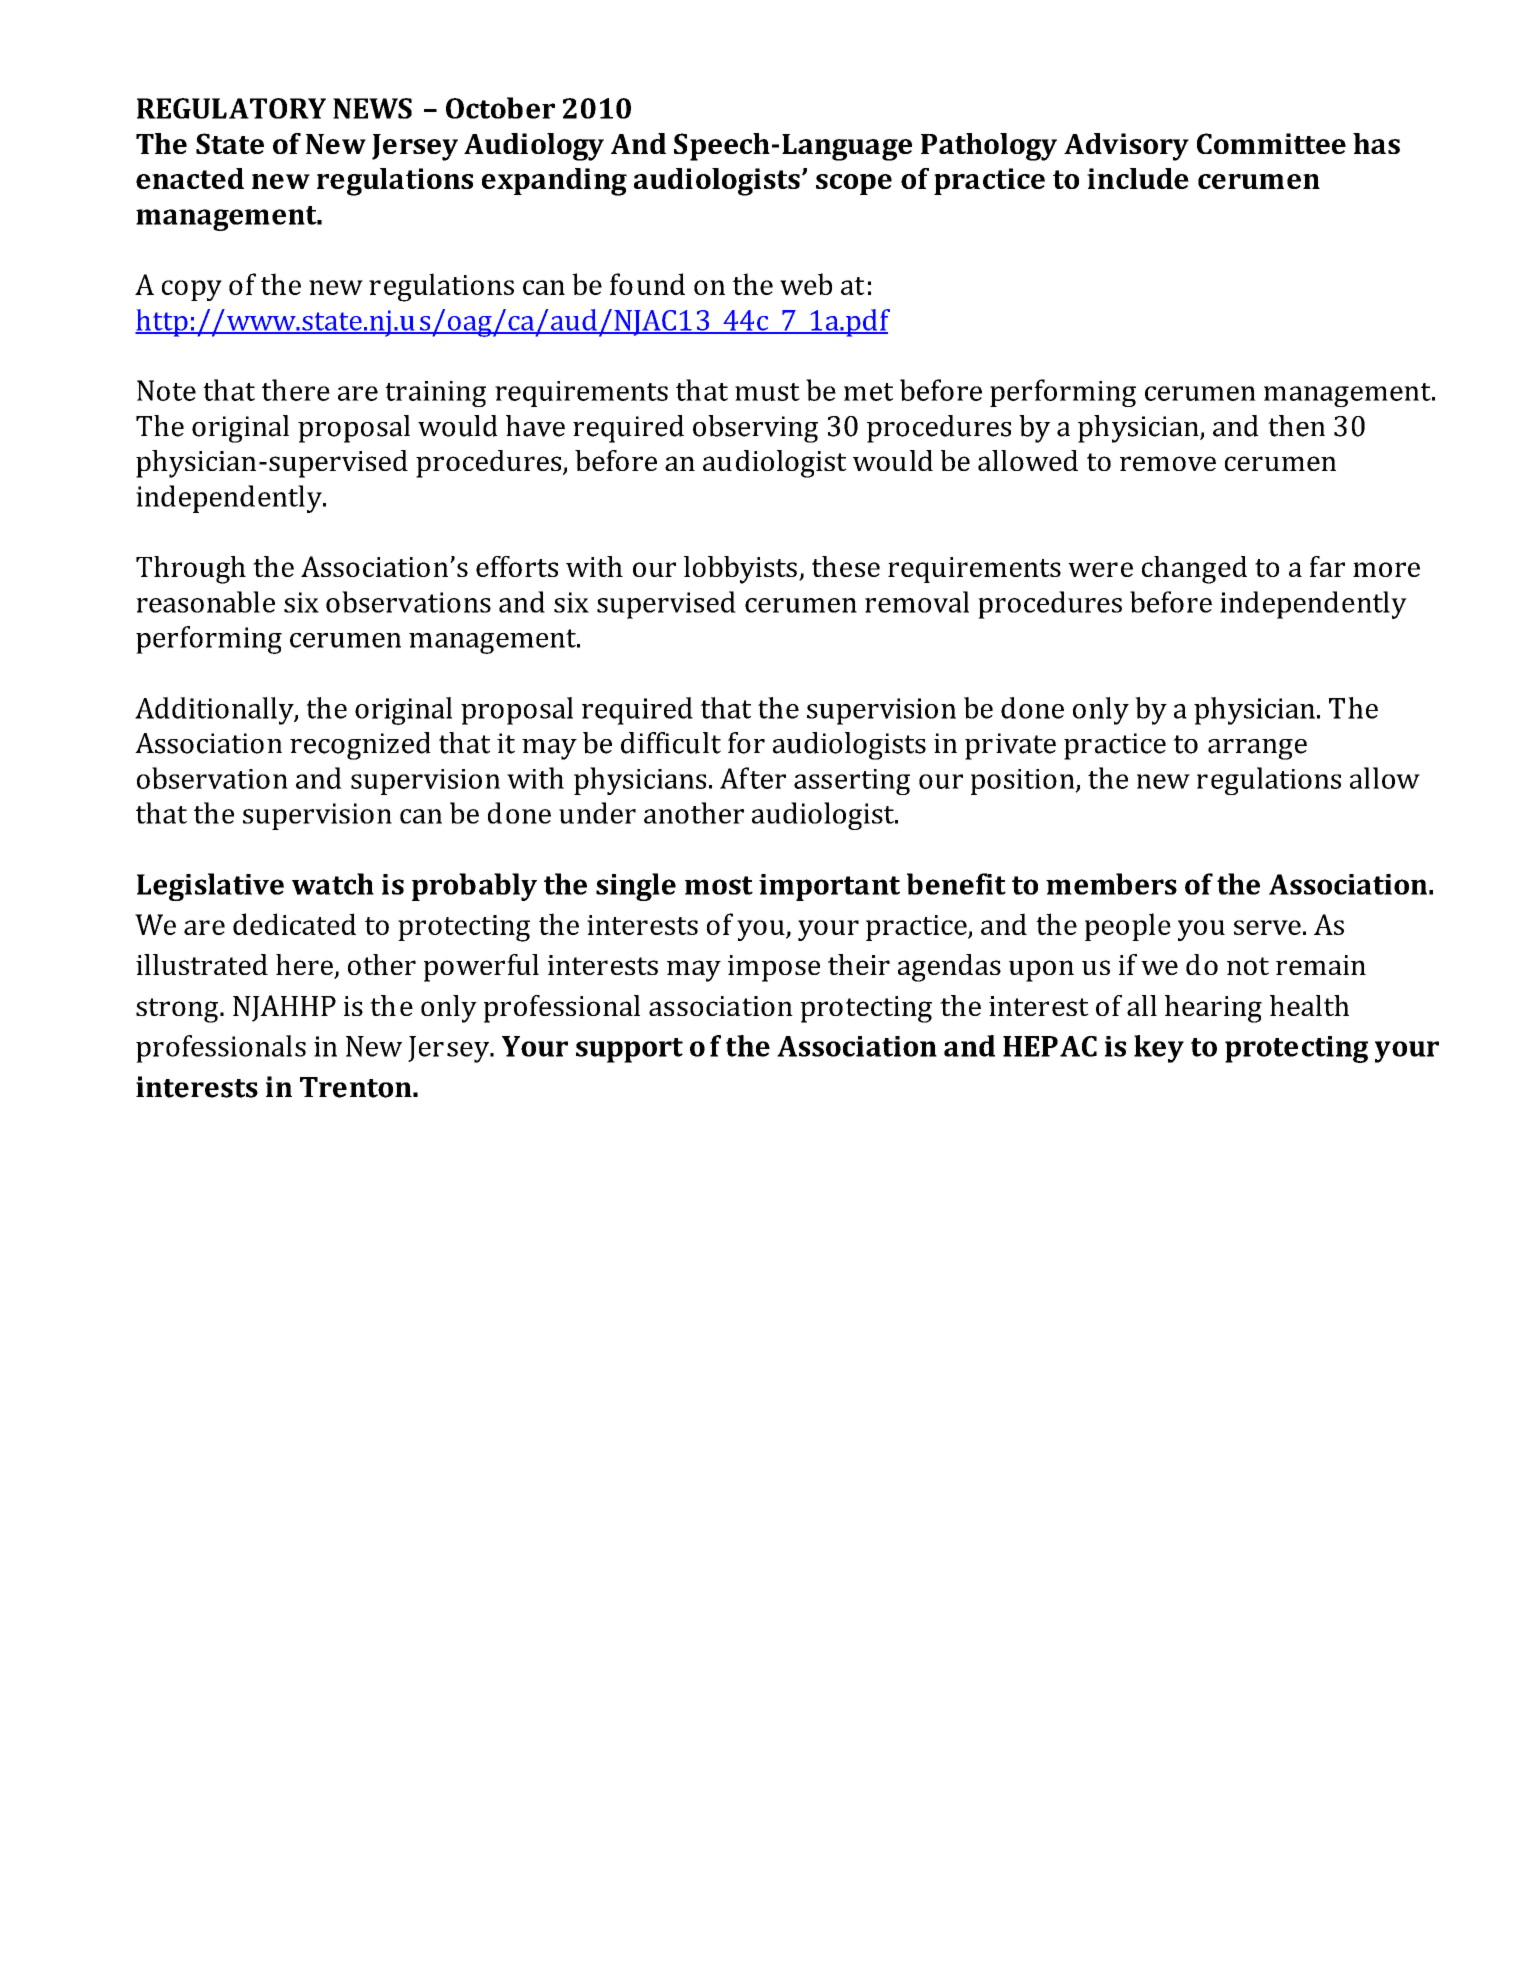 The image size is (1534, 1985). What do you see at coordinates (372, 108) in the screenshot?
I see `NEWS` at bounding box center [372, 108].
